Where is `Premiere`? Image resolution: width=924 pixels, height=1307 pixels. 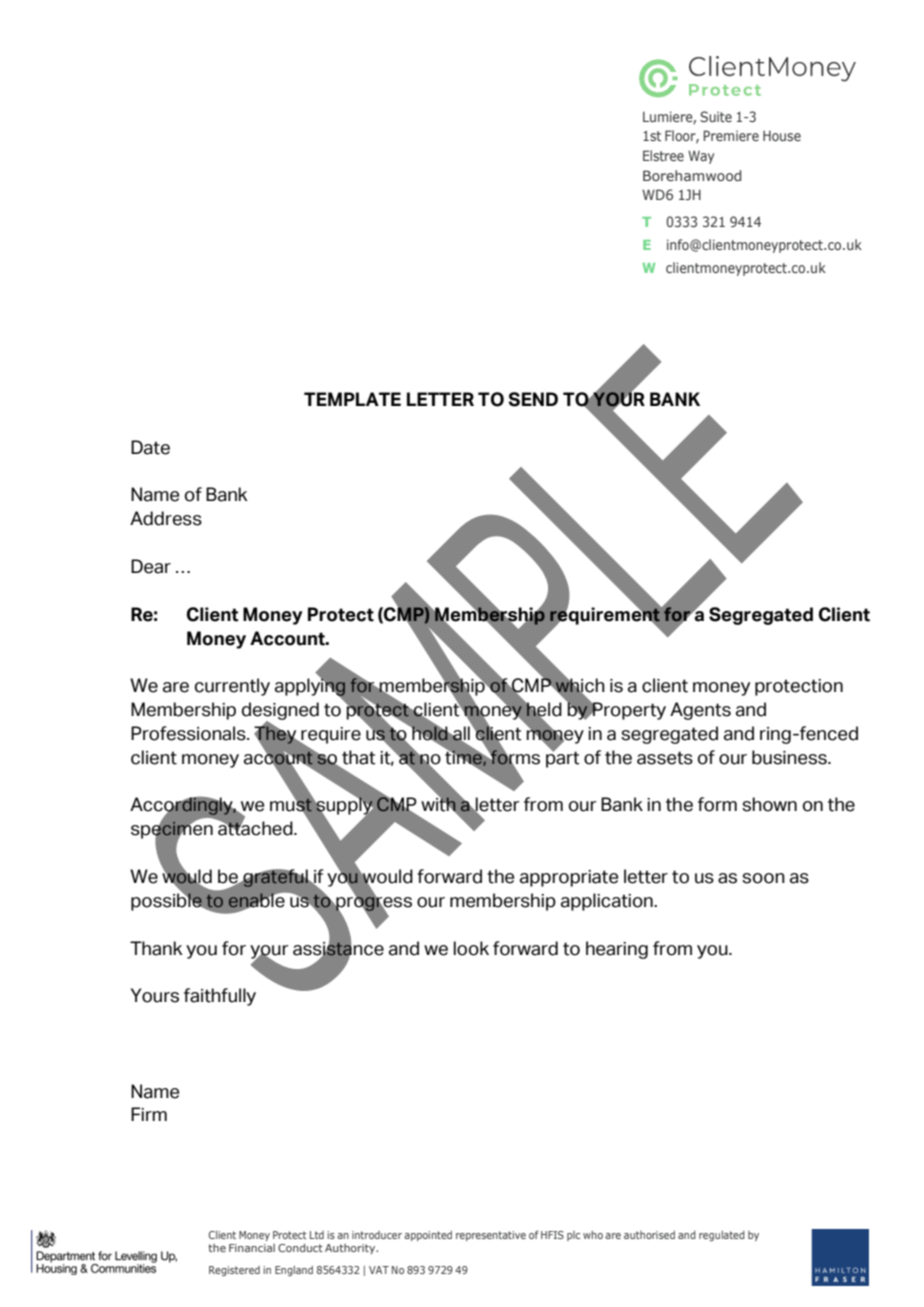
Premiere is located at coordinates (731, 135).
